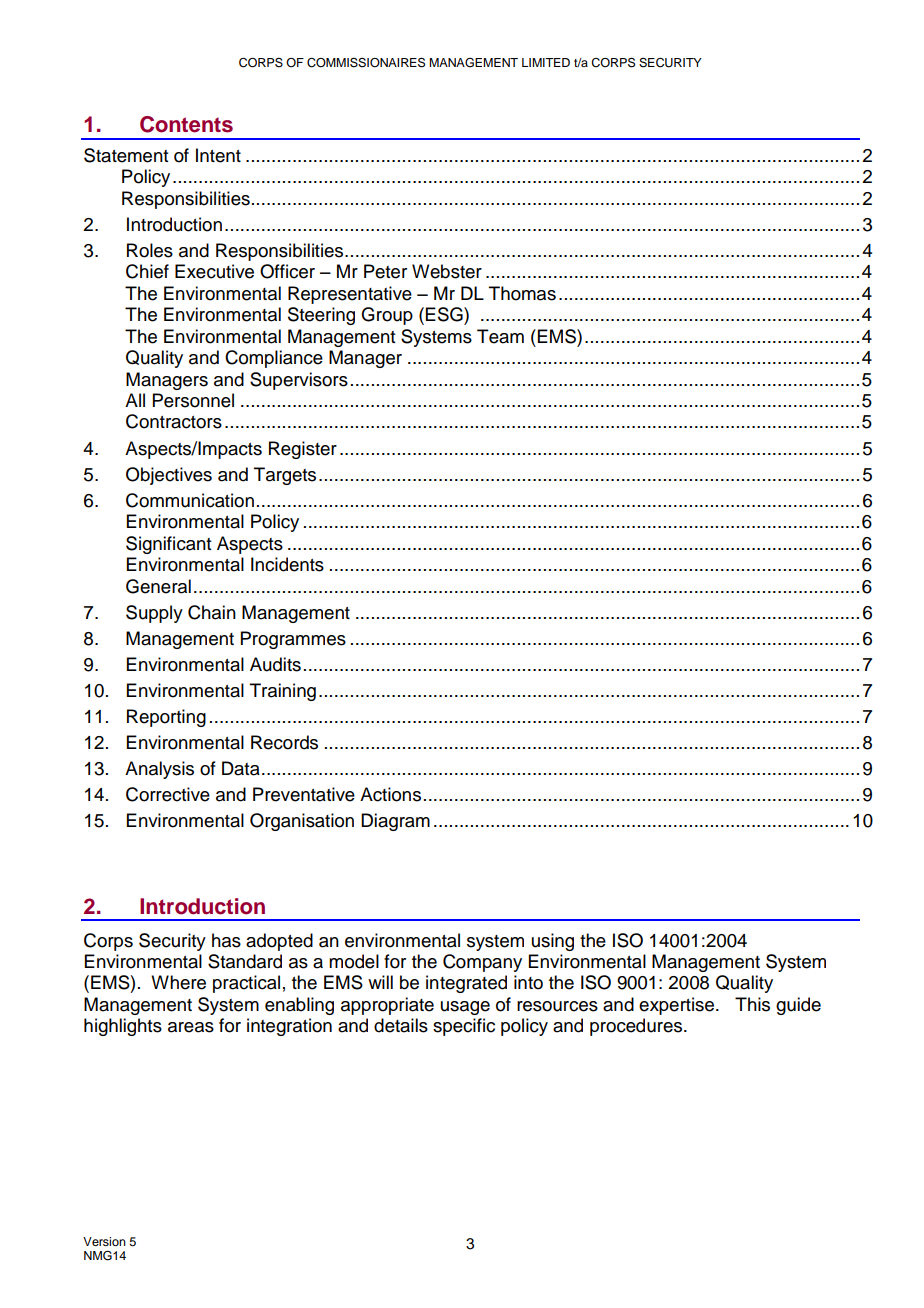 The image size is (924, 1308). What do you see at coordinates (447, 271) in the screenshot?
I see `Webster` at bounding box center [447, 271].
